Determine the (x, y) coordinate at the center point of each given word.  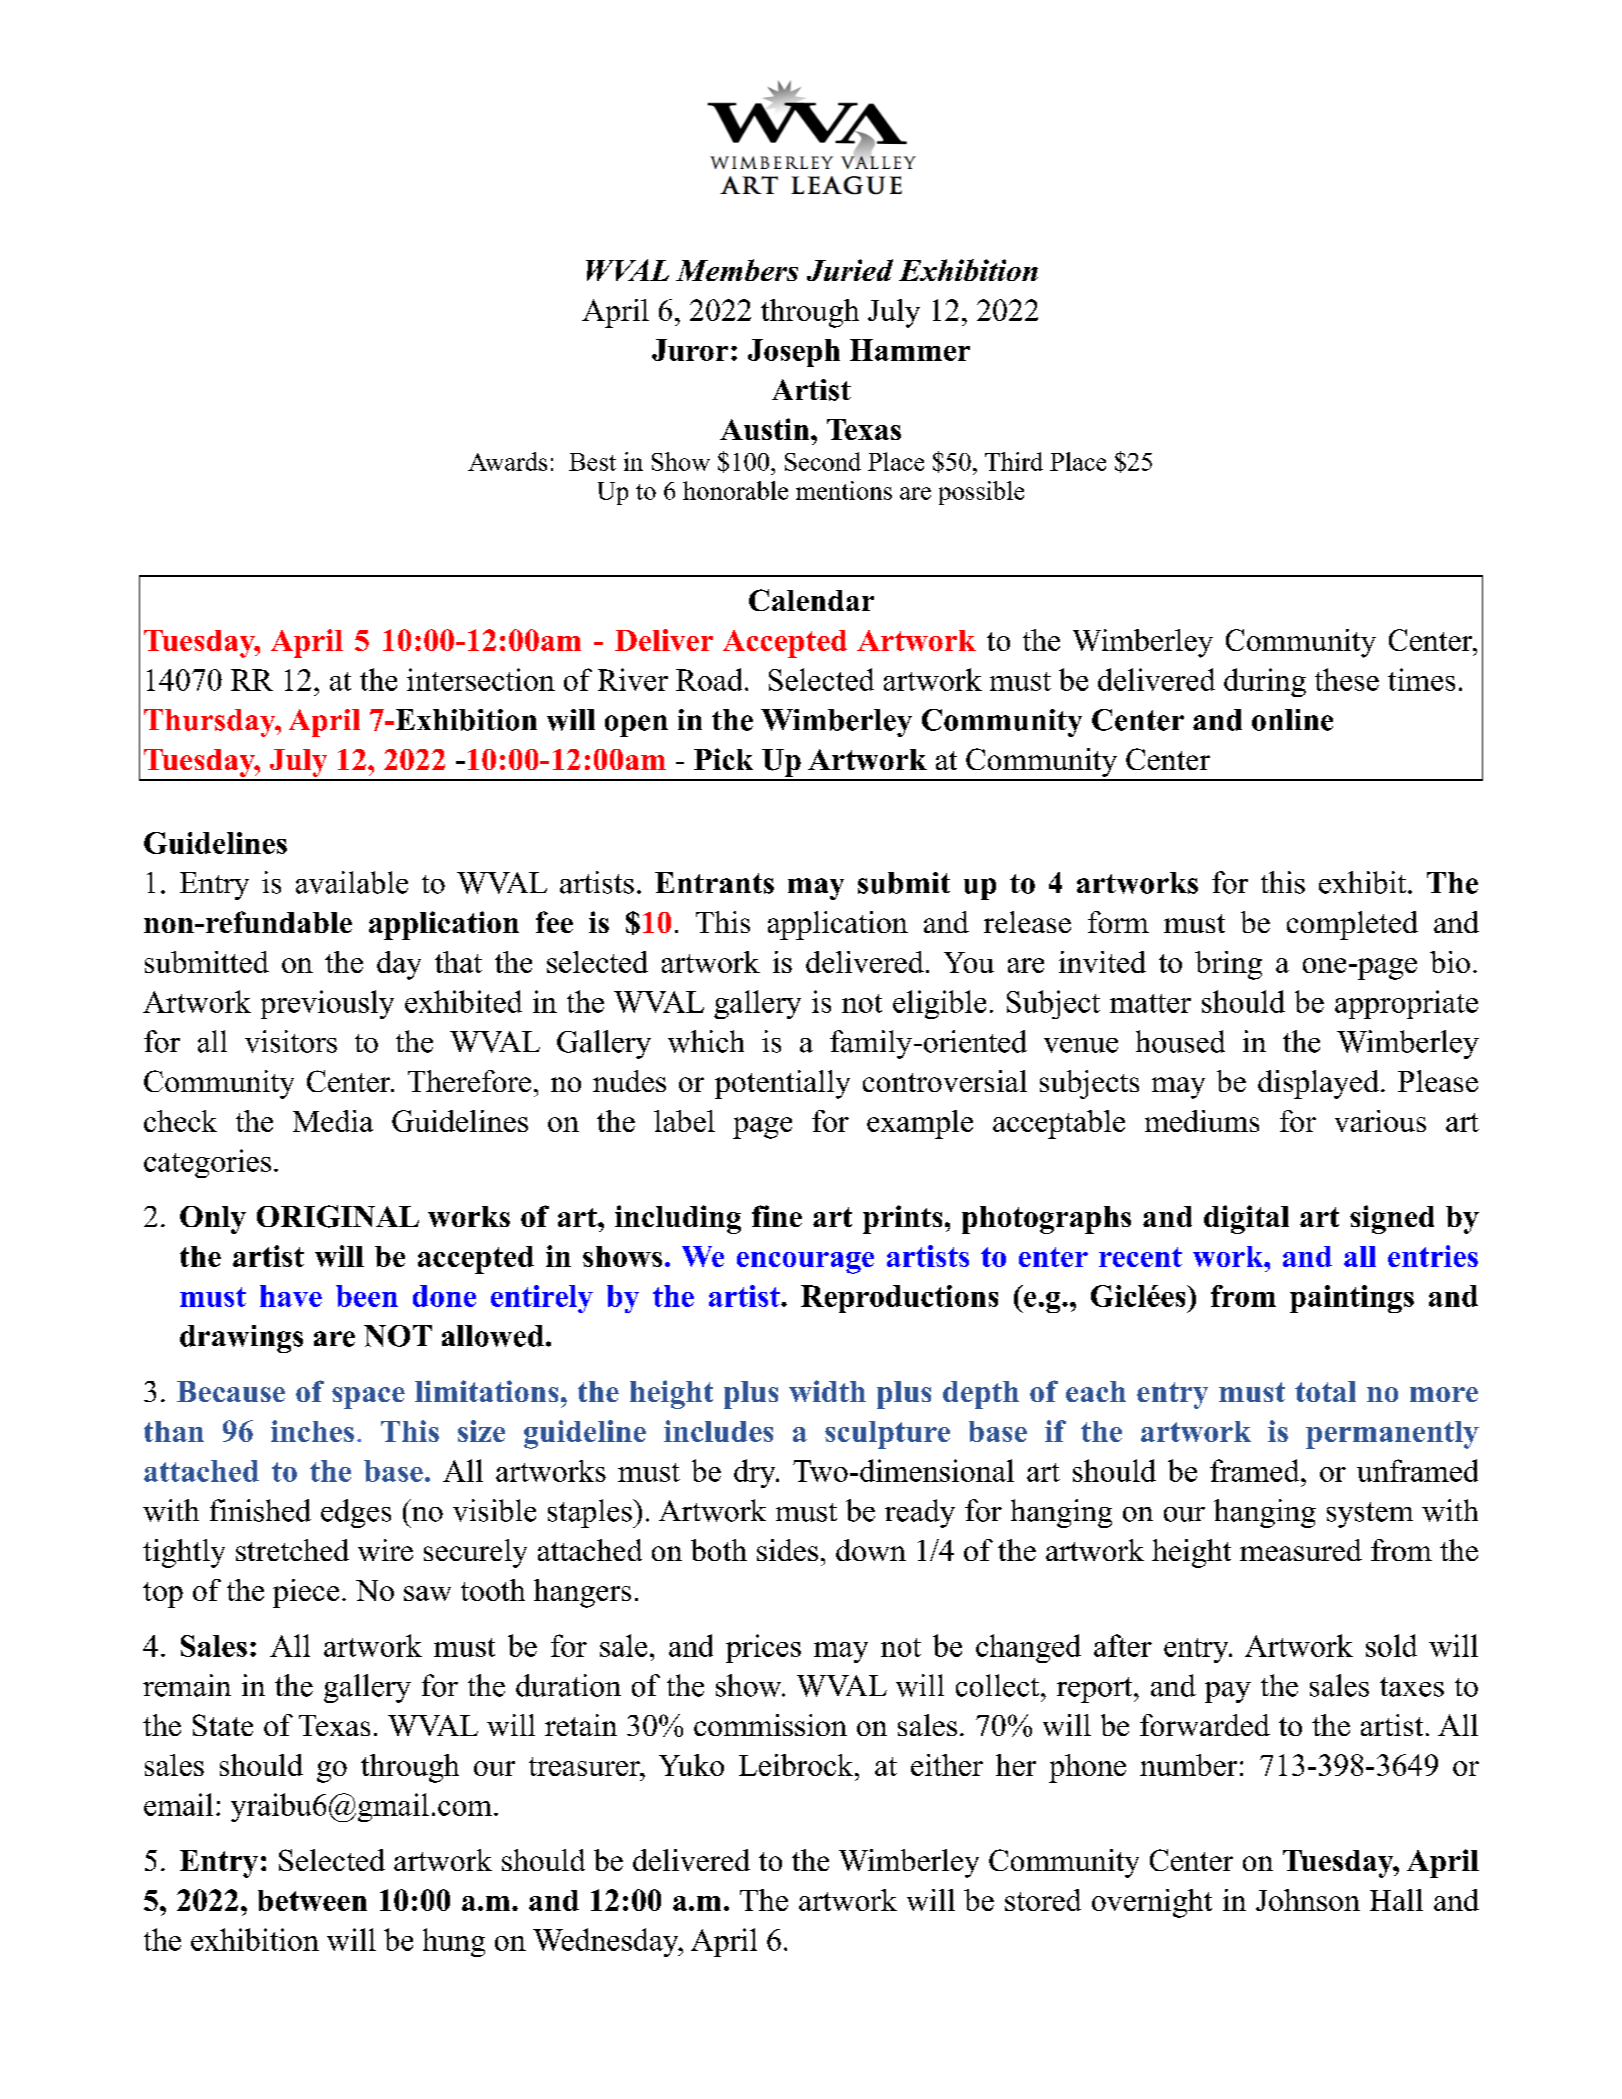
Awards (507, 461)
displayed (1320, 1084)
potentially (782, 1084)
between (312, 1900)
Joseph (794, 353)
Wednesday (607, 1942)
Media (333, 1121)
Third (1014, 461)
